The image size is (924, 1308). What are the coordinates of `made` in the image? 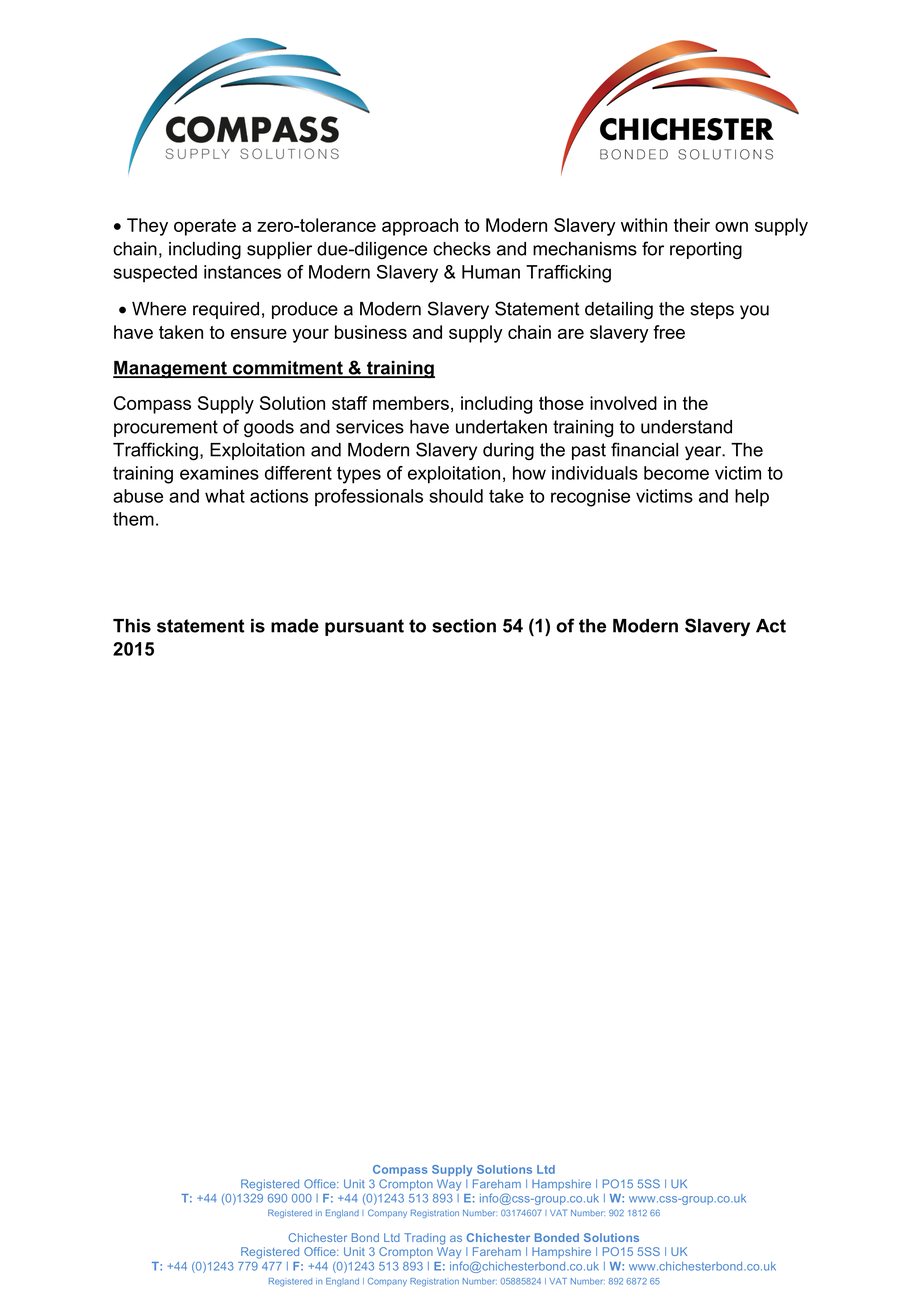 It's located at (295, 626).
